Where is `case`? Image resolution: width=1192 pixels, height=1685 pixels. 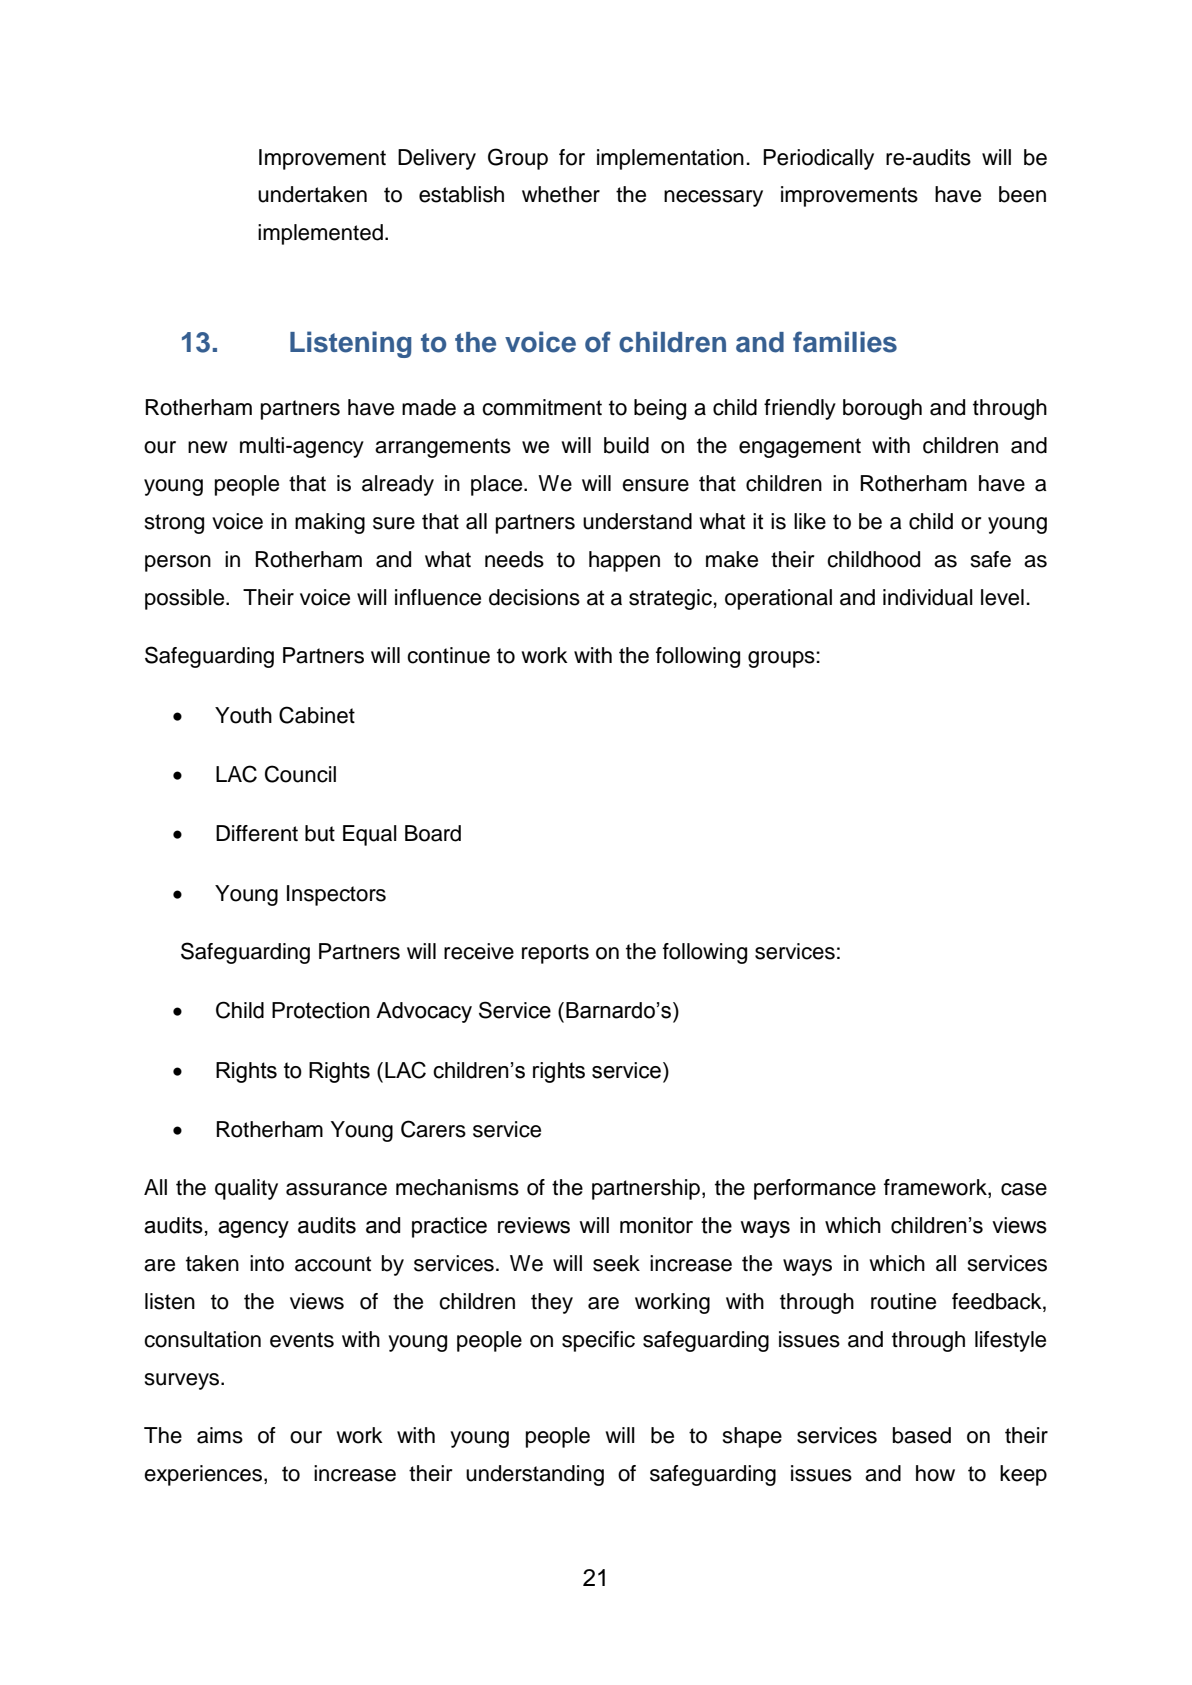 case is located at coordinates (1024, 1189).
